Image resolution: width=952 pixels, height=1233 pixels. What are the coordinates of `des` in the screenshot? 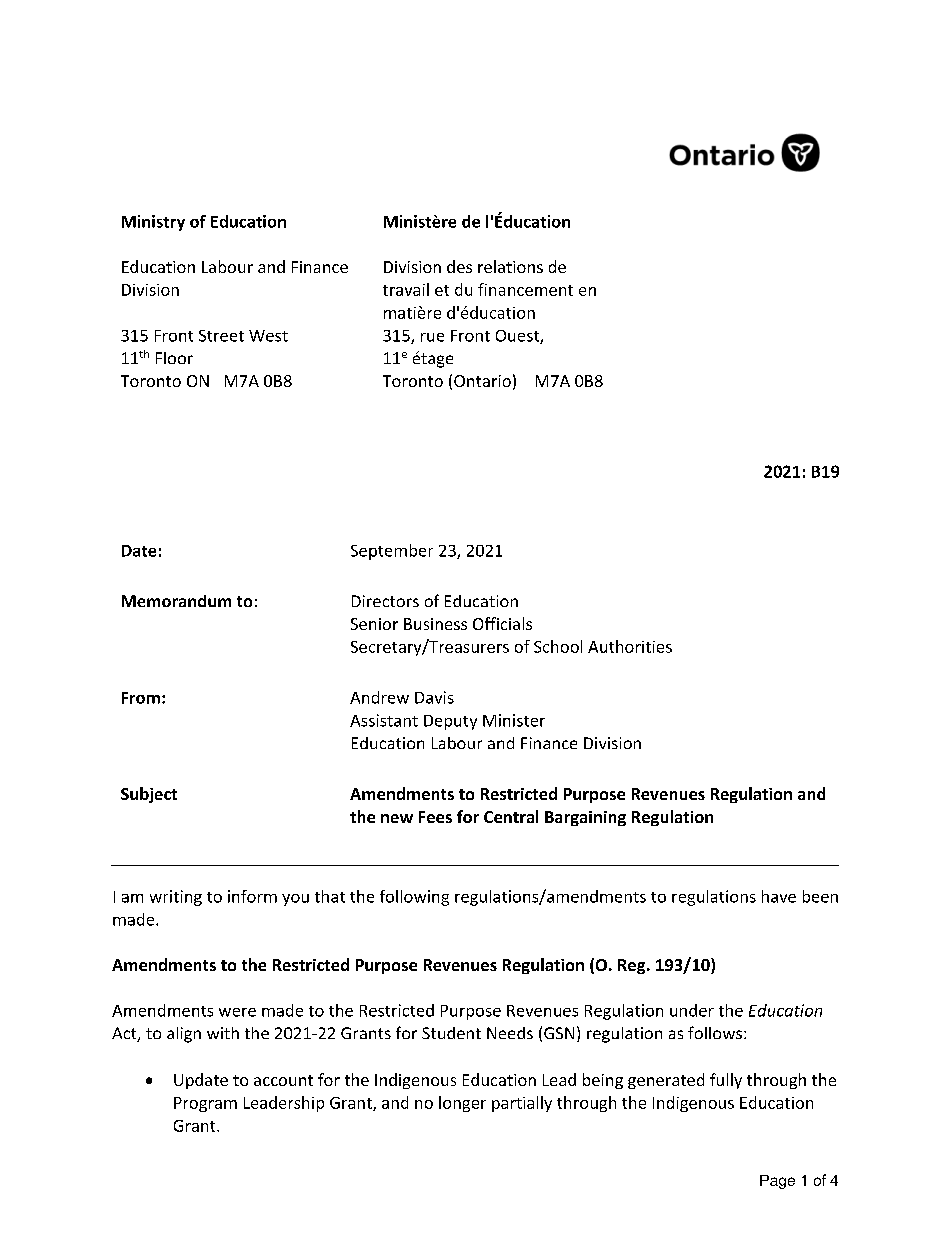 It's located at (459, 266).
